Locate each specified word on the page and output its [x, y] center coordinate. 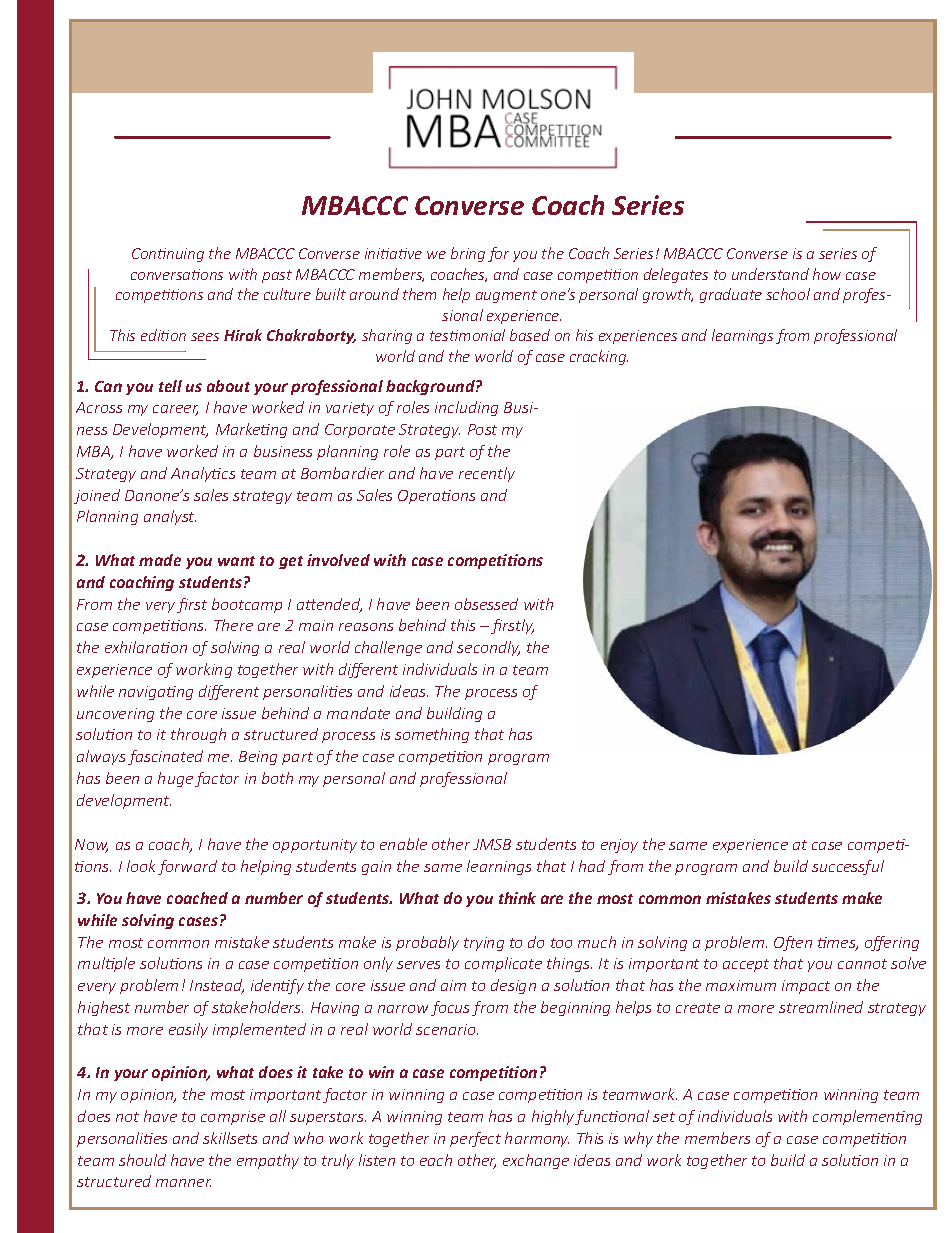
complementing [867, 1117]
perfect [475, 1139]
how [827, 274]
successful [848, 867]
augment [506, 296]
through [198, 735]
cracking [599, 357]
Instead [217, 986]
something [432, 735]
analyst [170, 517]
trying [484, 944]
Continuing [168, 255]
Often [793, 943]
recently [487, 474]
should [142, 1160]
